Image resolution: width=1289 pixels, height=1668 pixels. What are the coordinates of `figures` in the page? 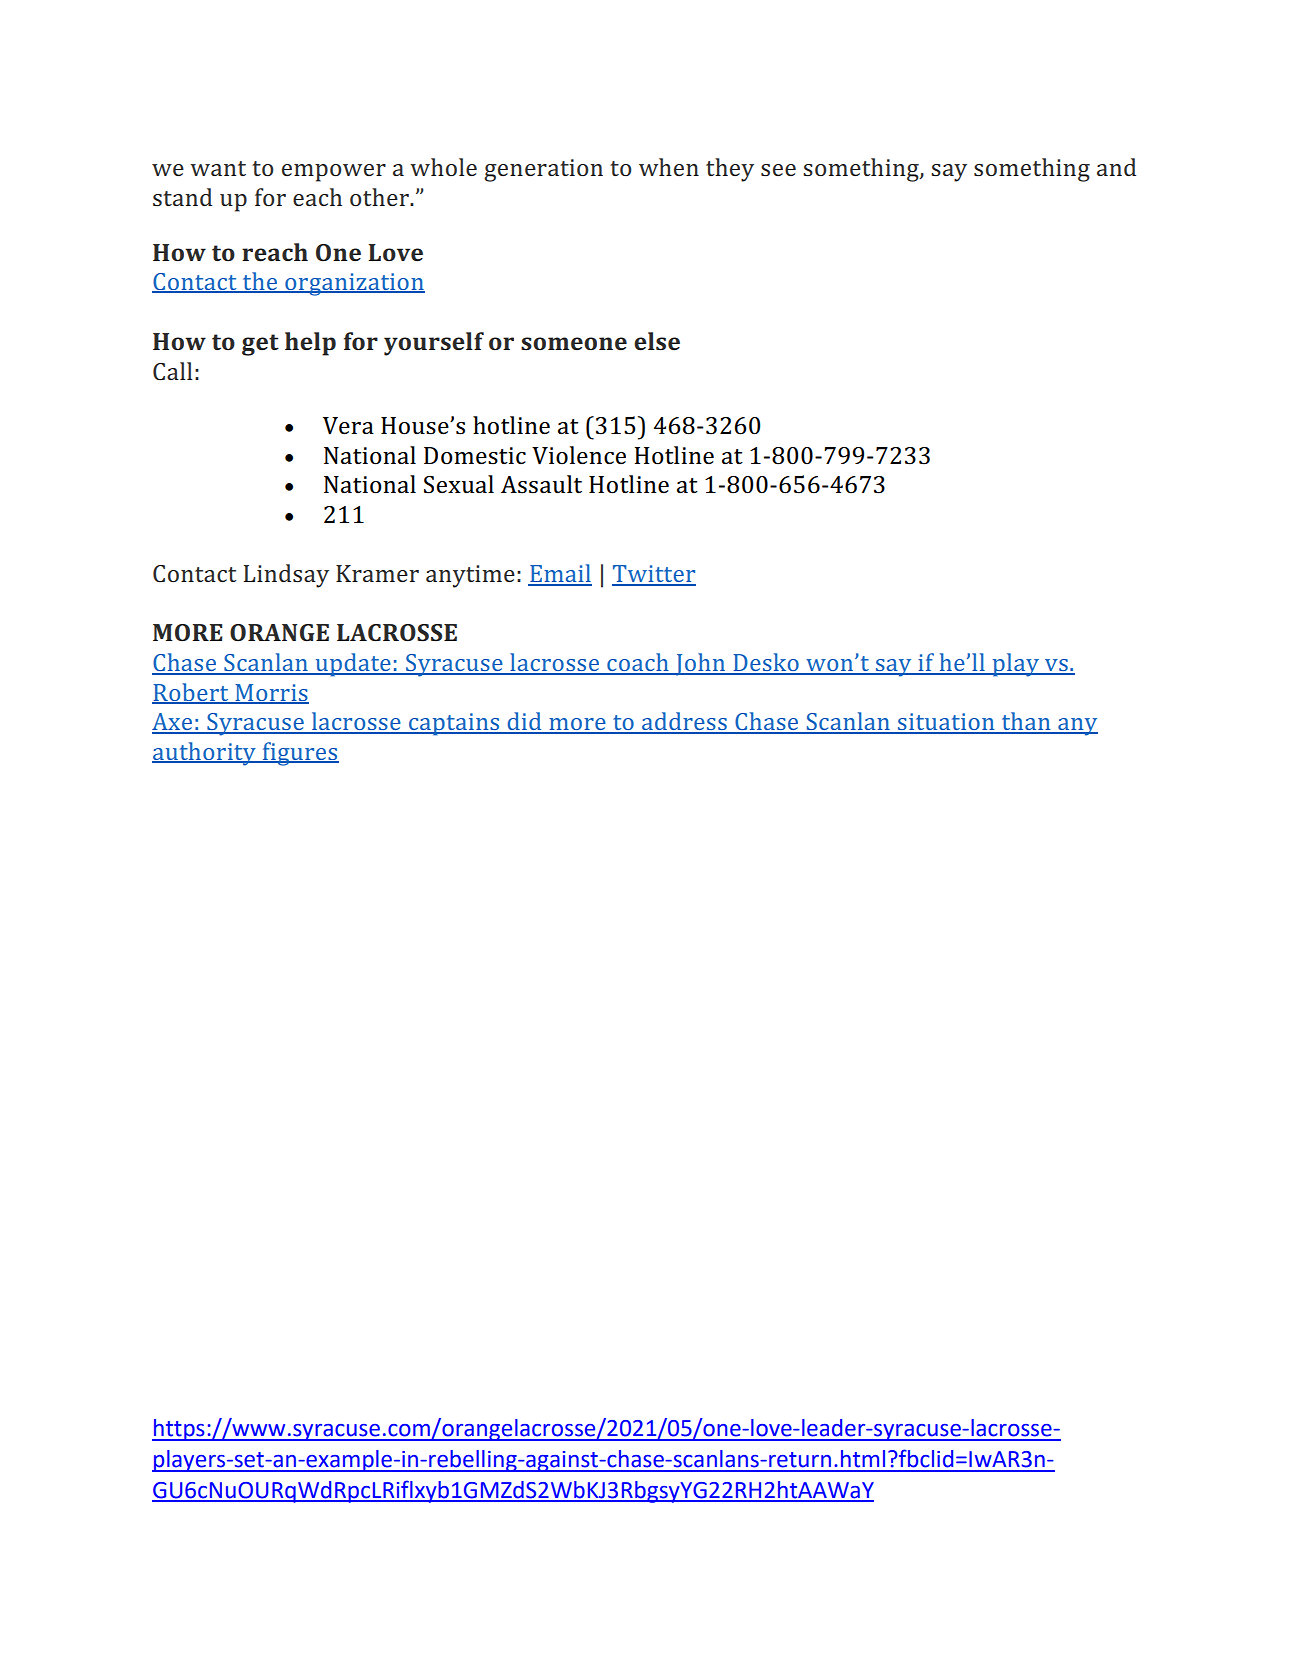 It's located at (299, 754).
